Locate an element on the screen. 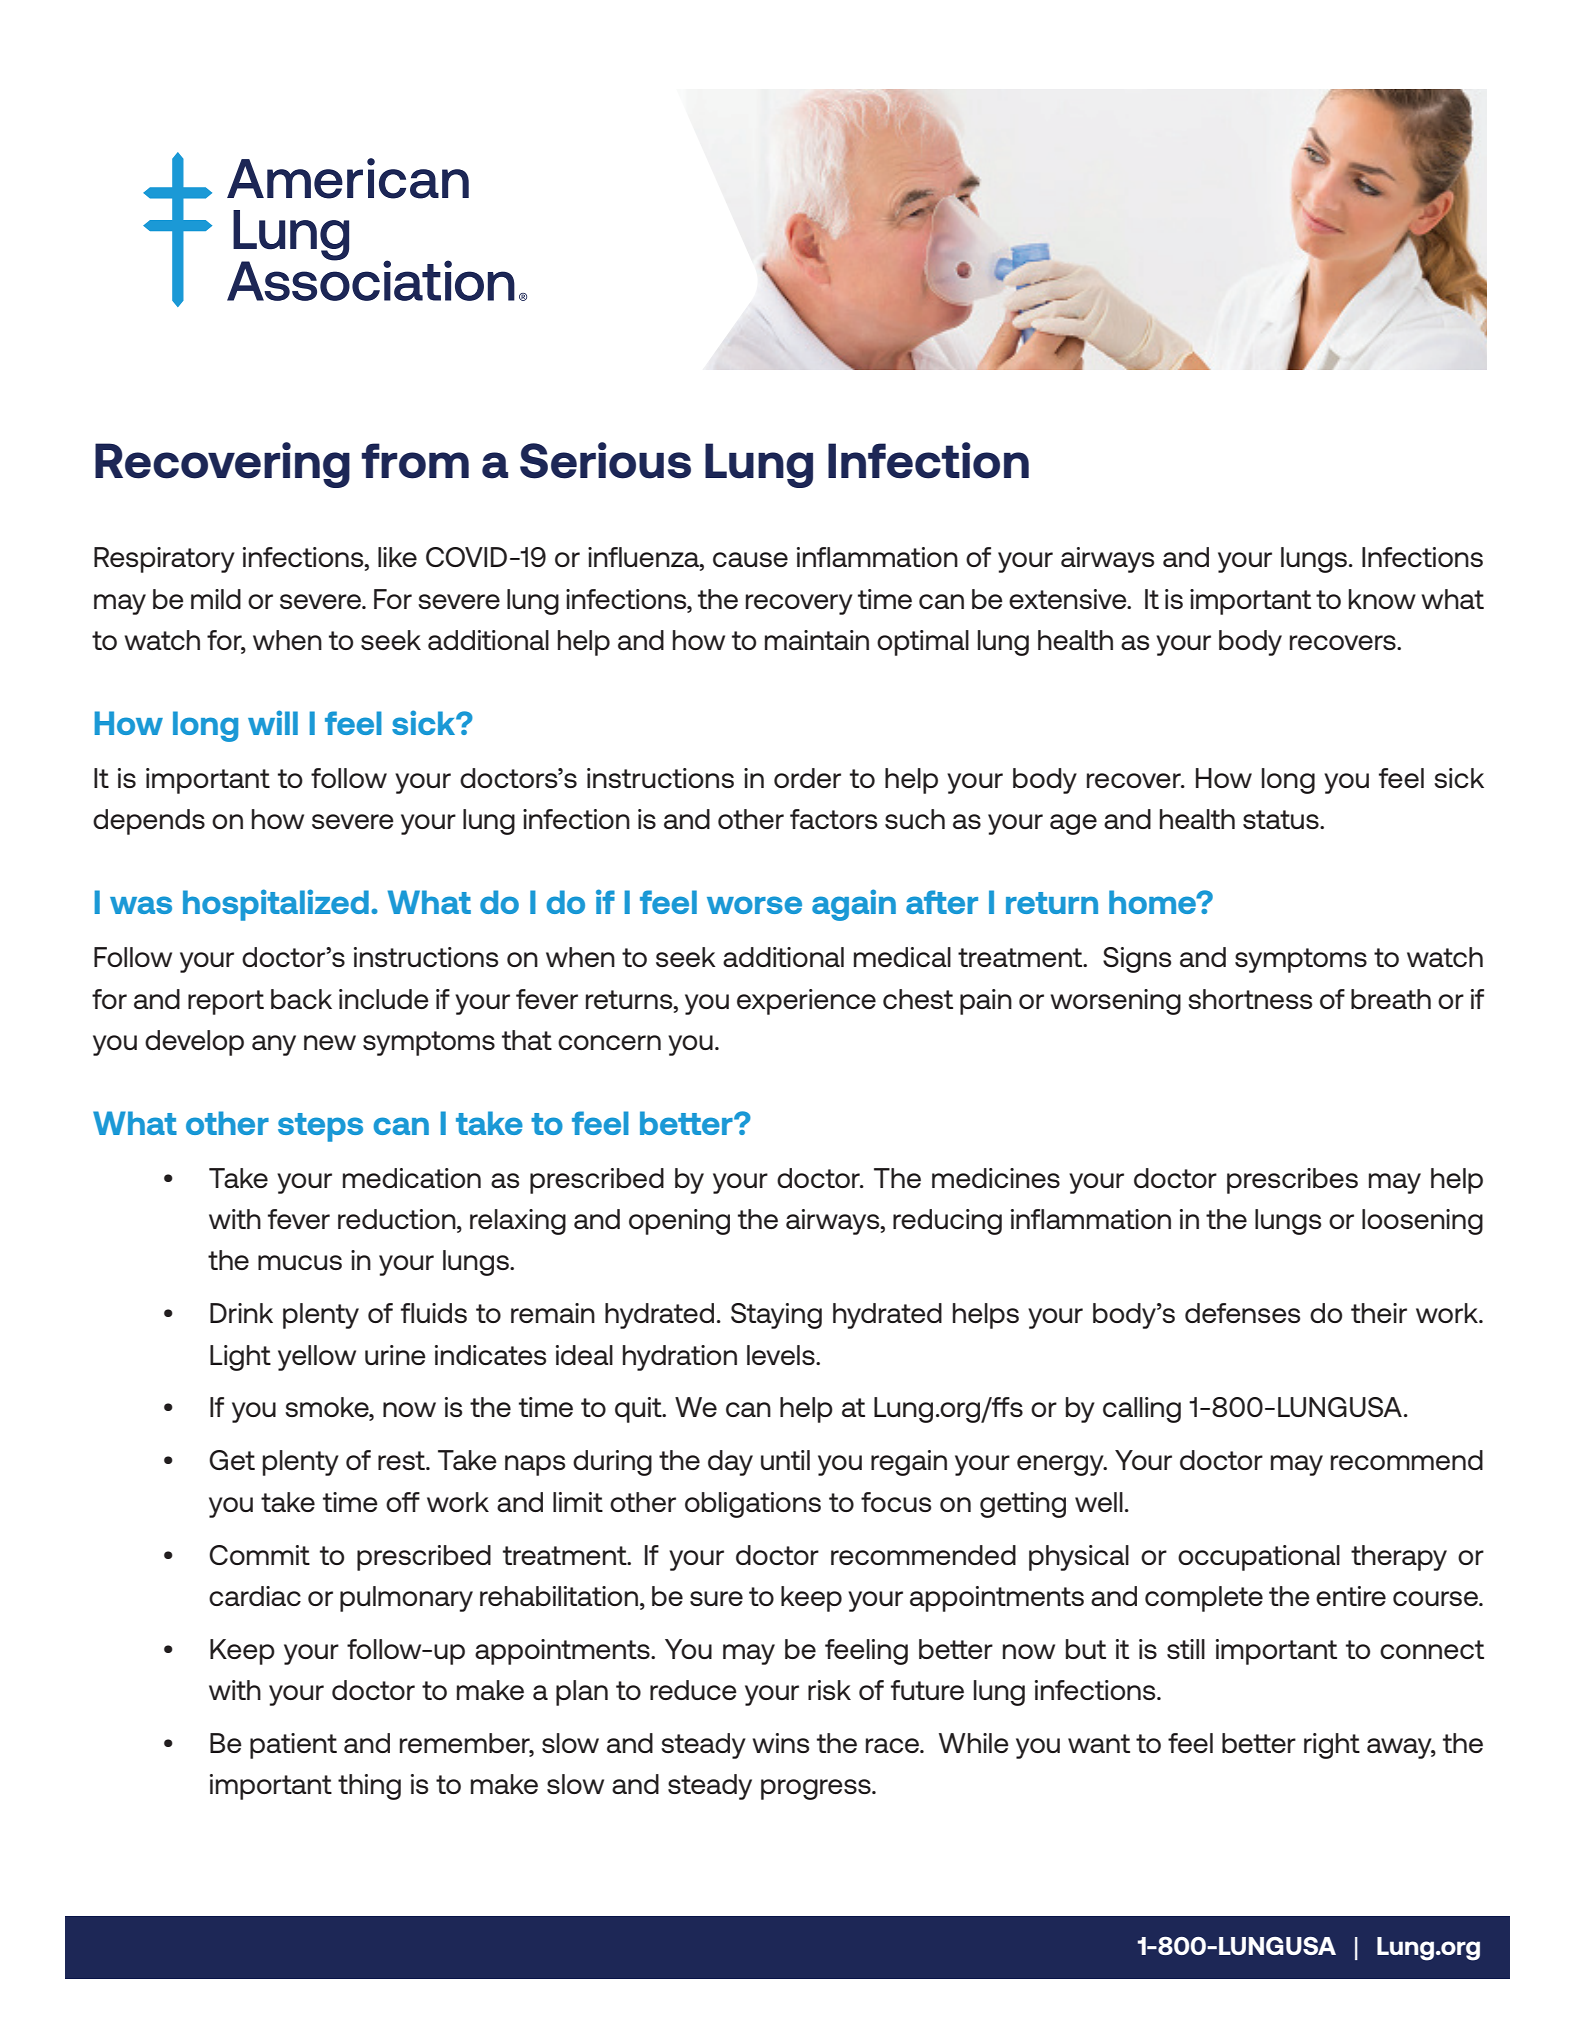 This screenshot has width=1579, height=2043. defenses is located at coordinates (1242, 1313).
